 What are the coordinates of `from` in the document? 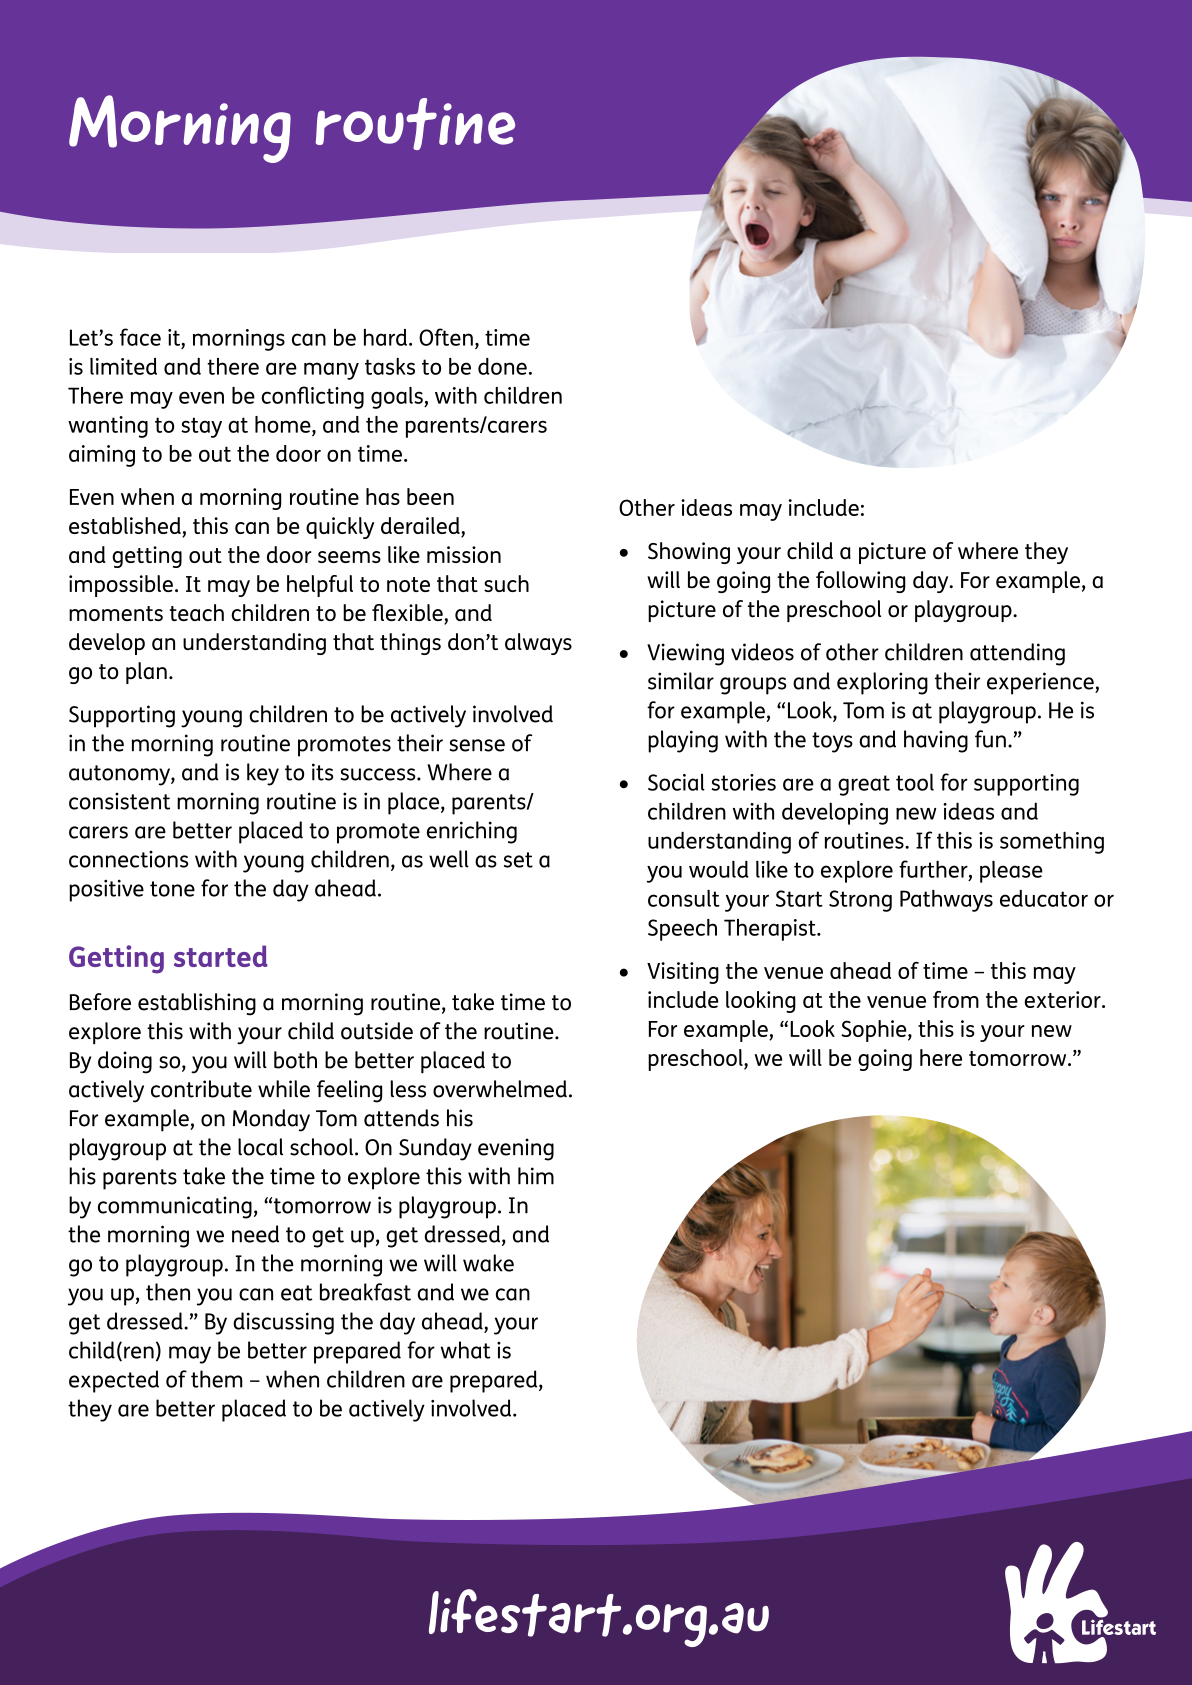 It's located at (956, 999).
